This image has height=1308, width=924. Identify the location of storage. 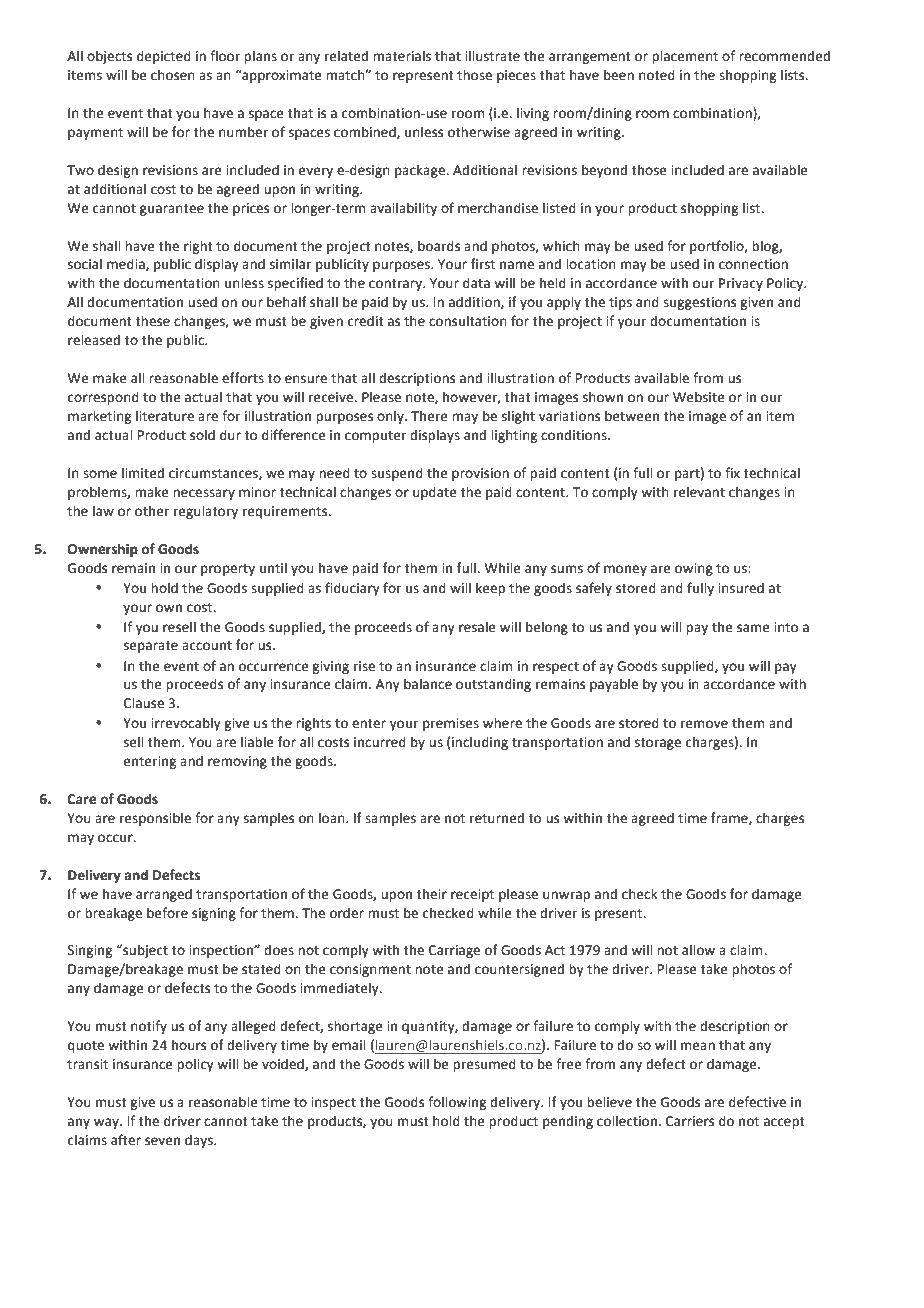
(658, 744).
